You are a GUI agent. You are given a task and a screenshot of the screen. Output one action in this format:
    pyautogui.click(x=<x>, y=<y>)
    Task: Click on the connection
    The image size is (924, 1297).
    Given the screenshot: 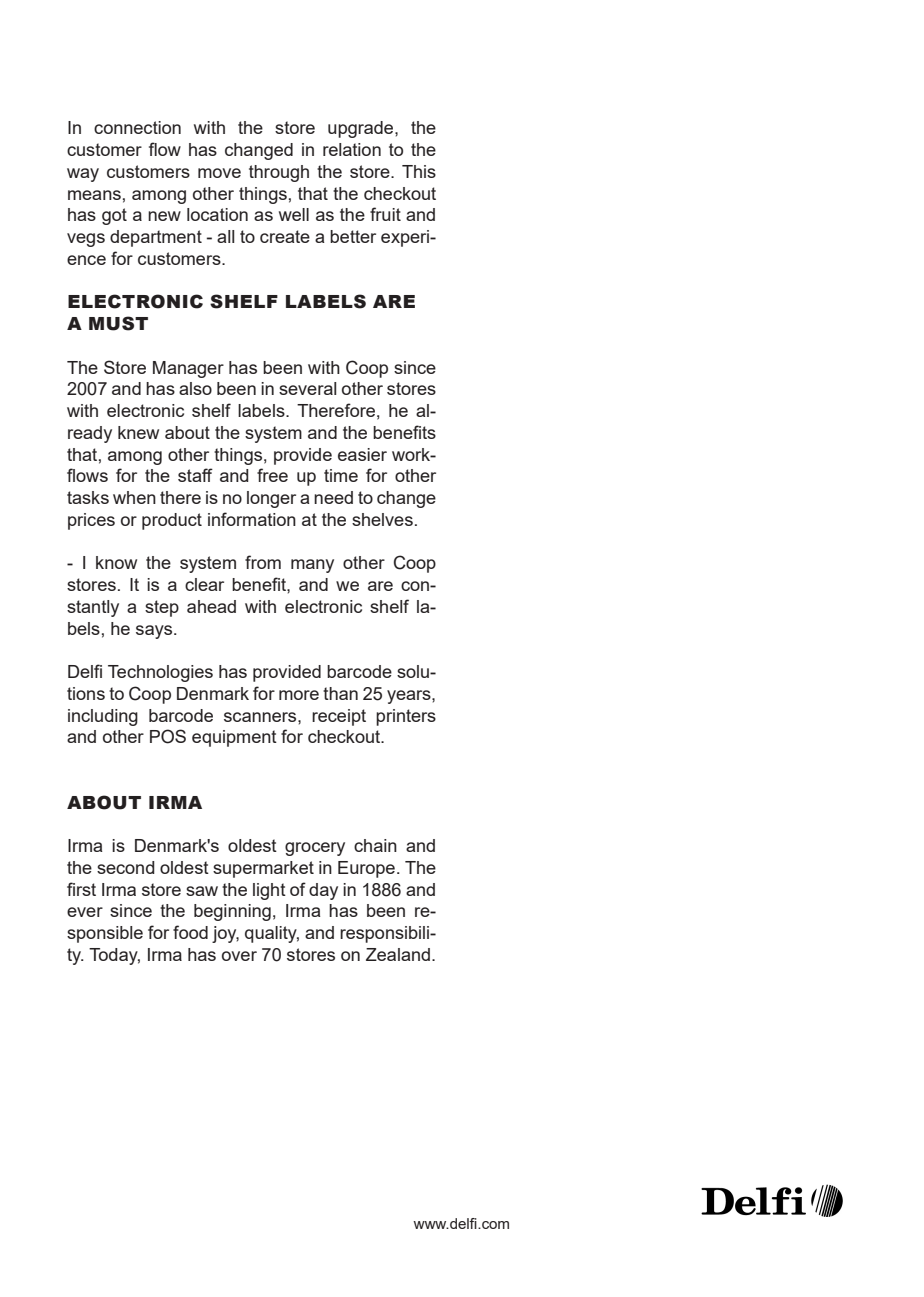 What is the action you would take?
    pyautogui.click(x=137, y=127)
